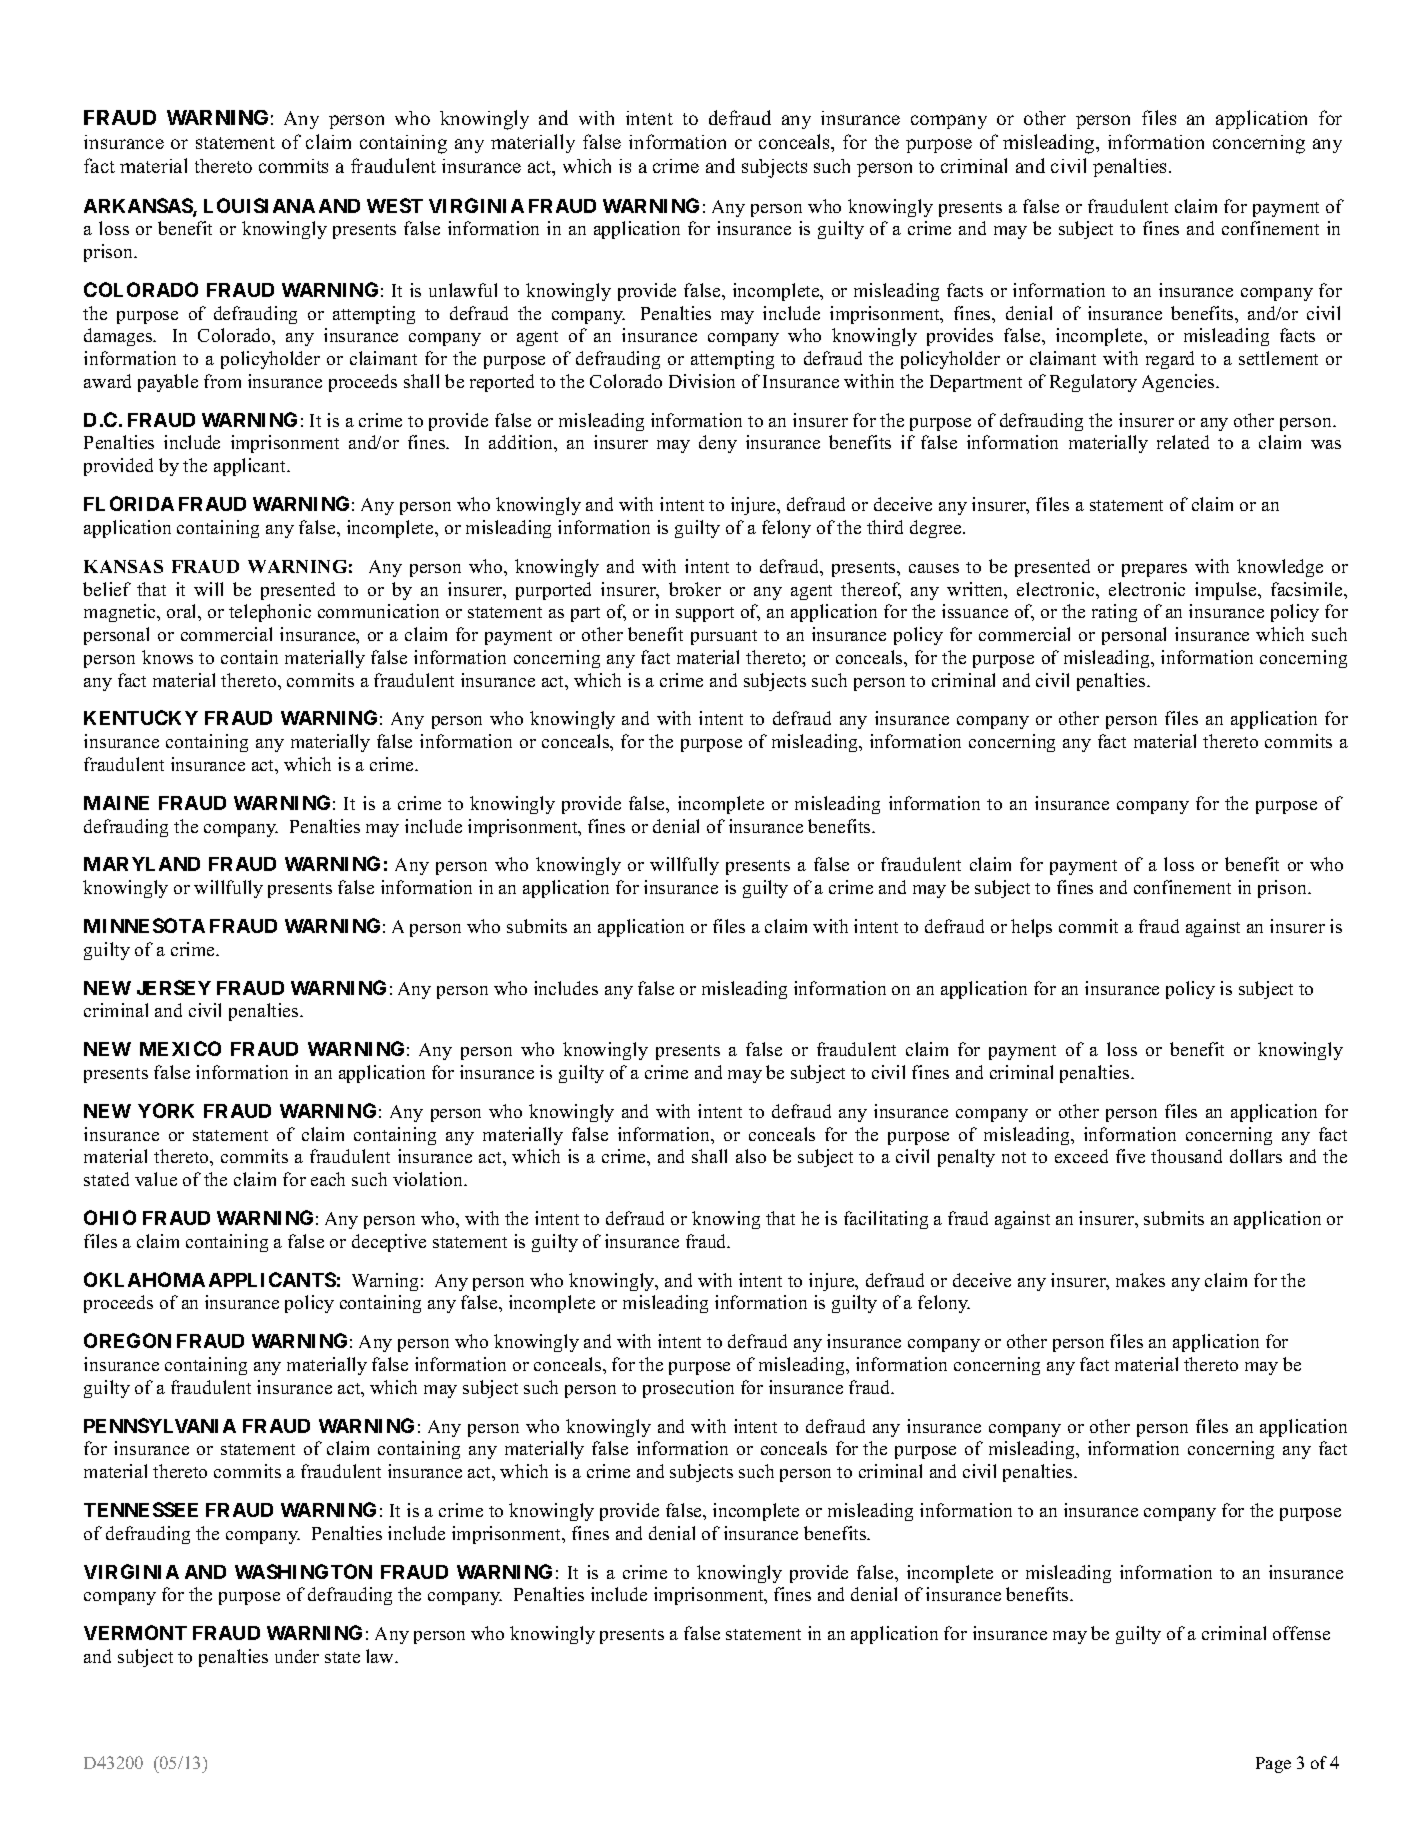 Image resolution: width=1426 pixels, height=1845 pixels. Describe the element at coordinates (1140, 1280) in the image. I see `makes` at that location.
